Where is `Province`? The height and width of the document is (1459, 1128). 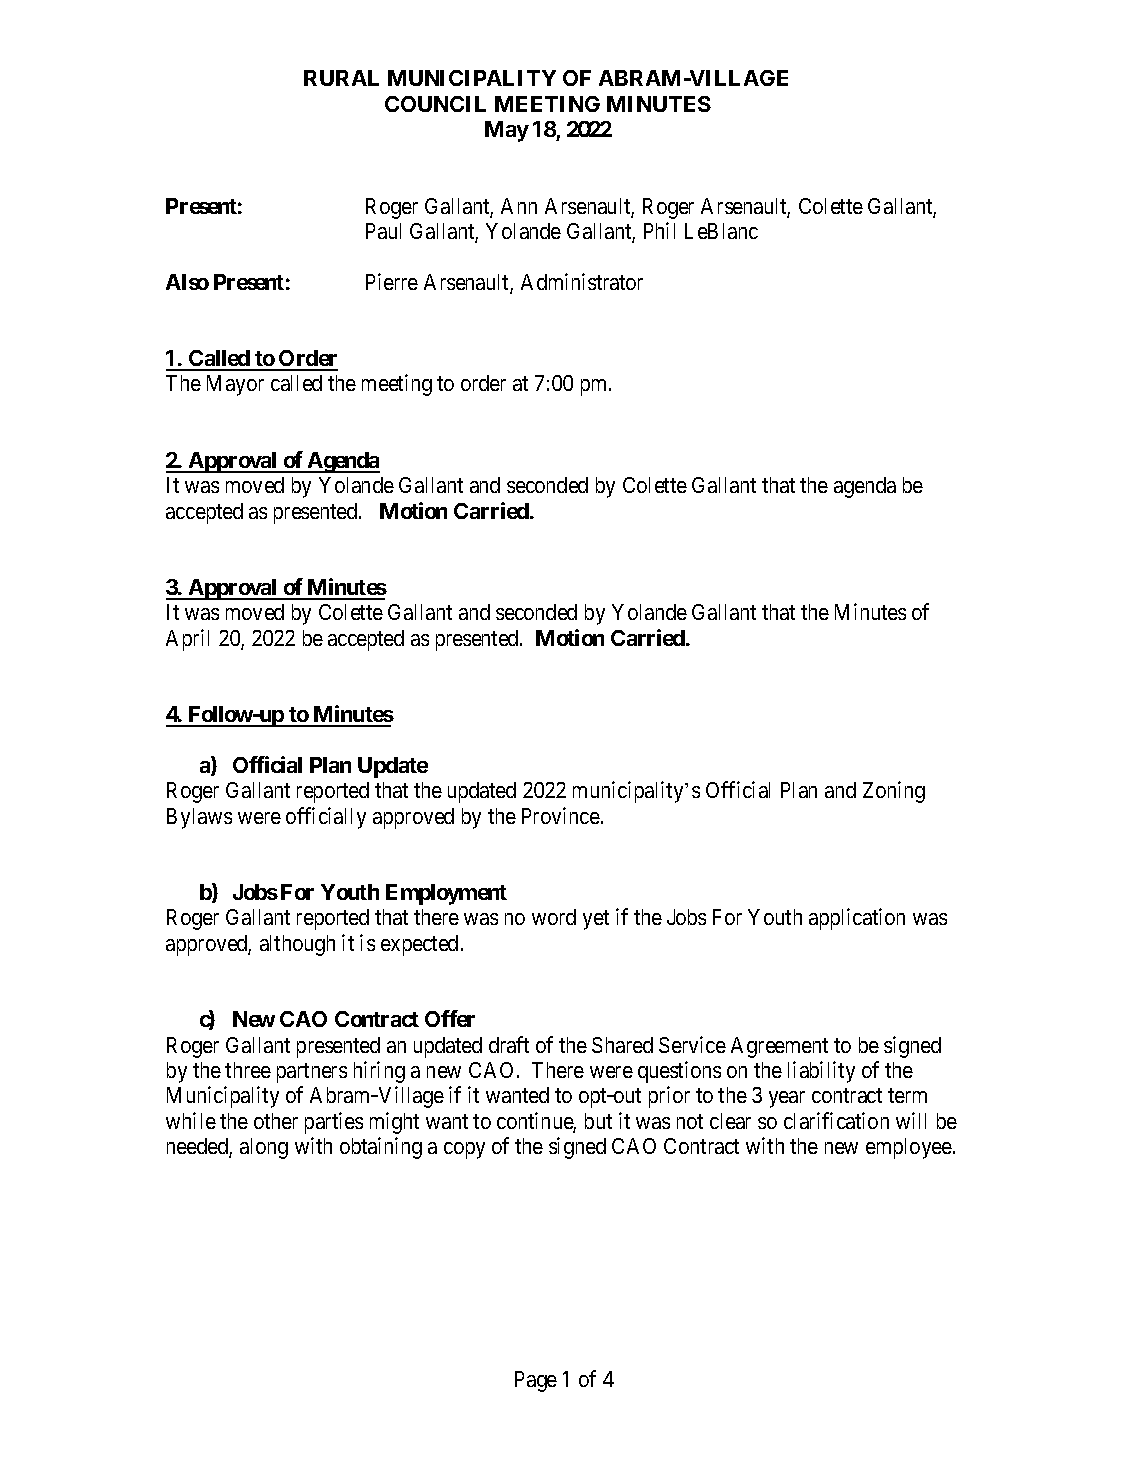 Province is located at coordinates (561, 815).
